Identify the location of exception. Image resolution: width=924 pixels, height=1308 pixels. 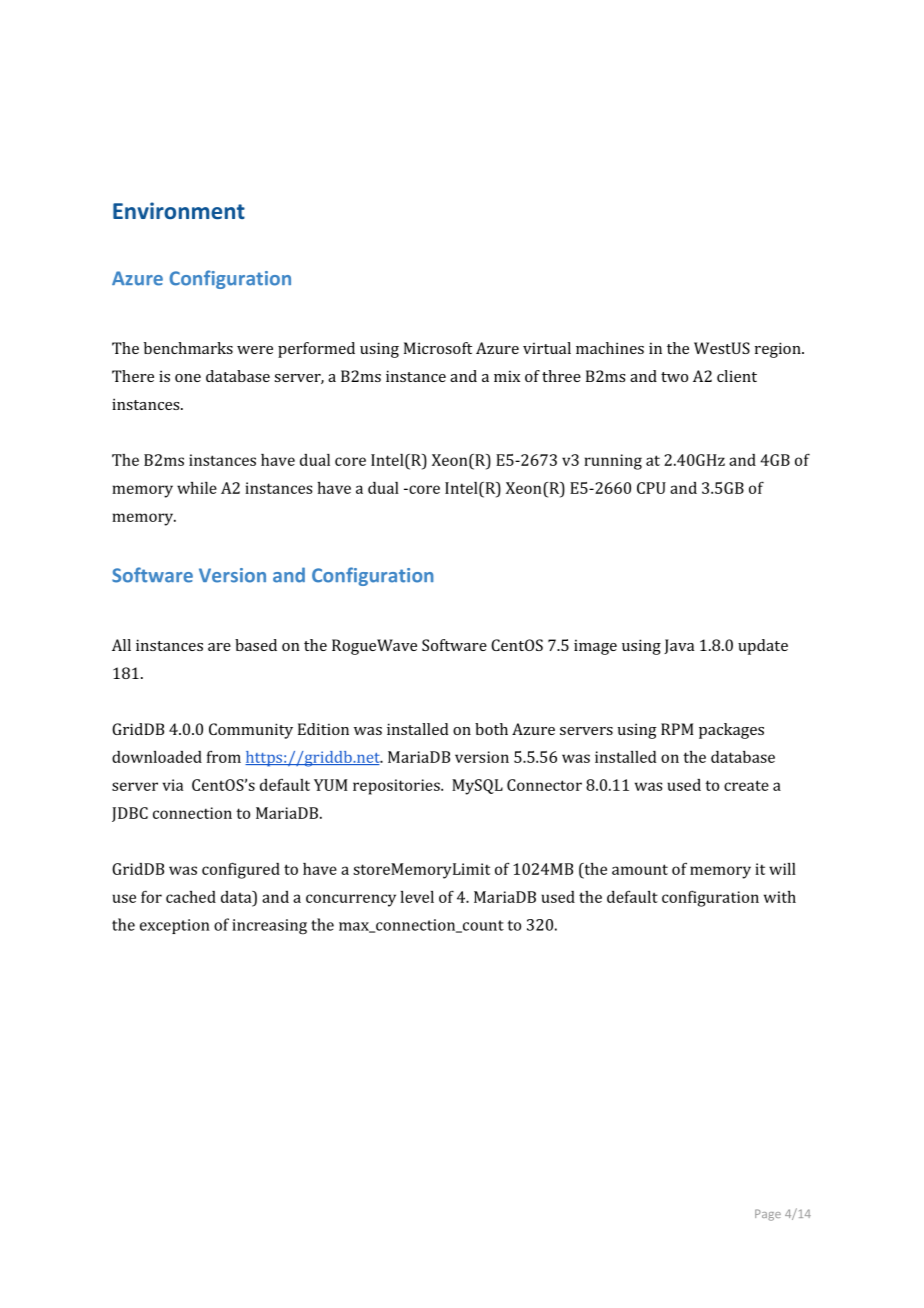
(175, 926).
